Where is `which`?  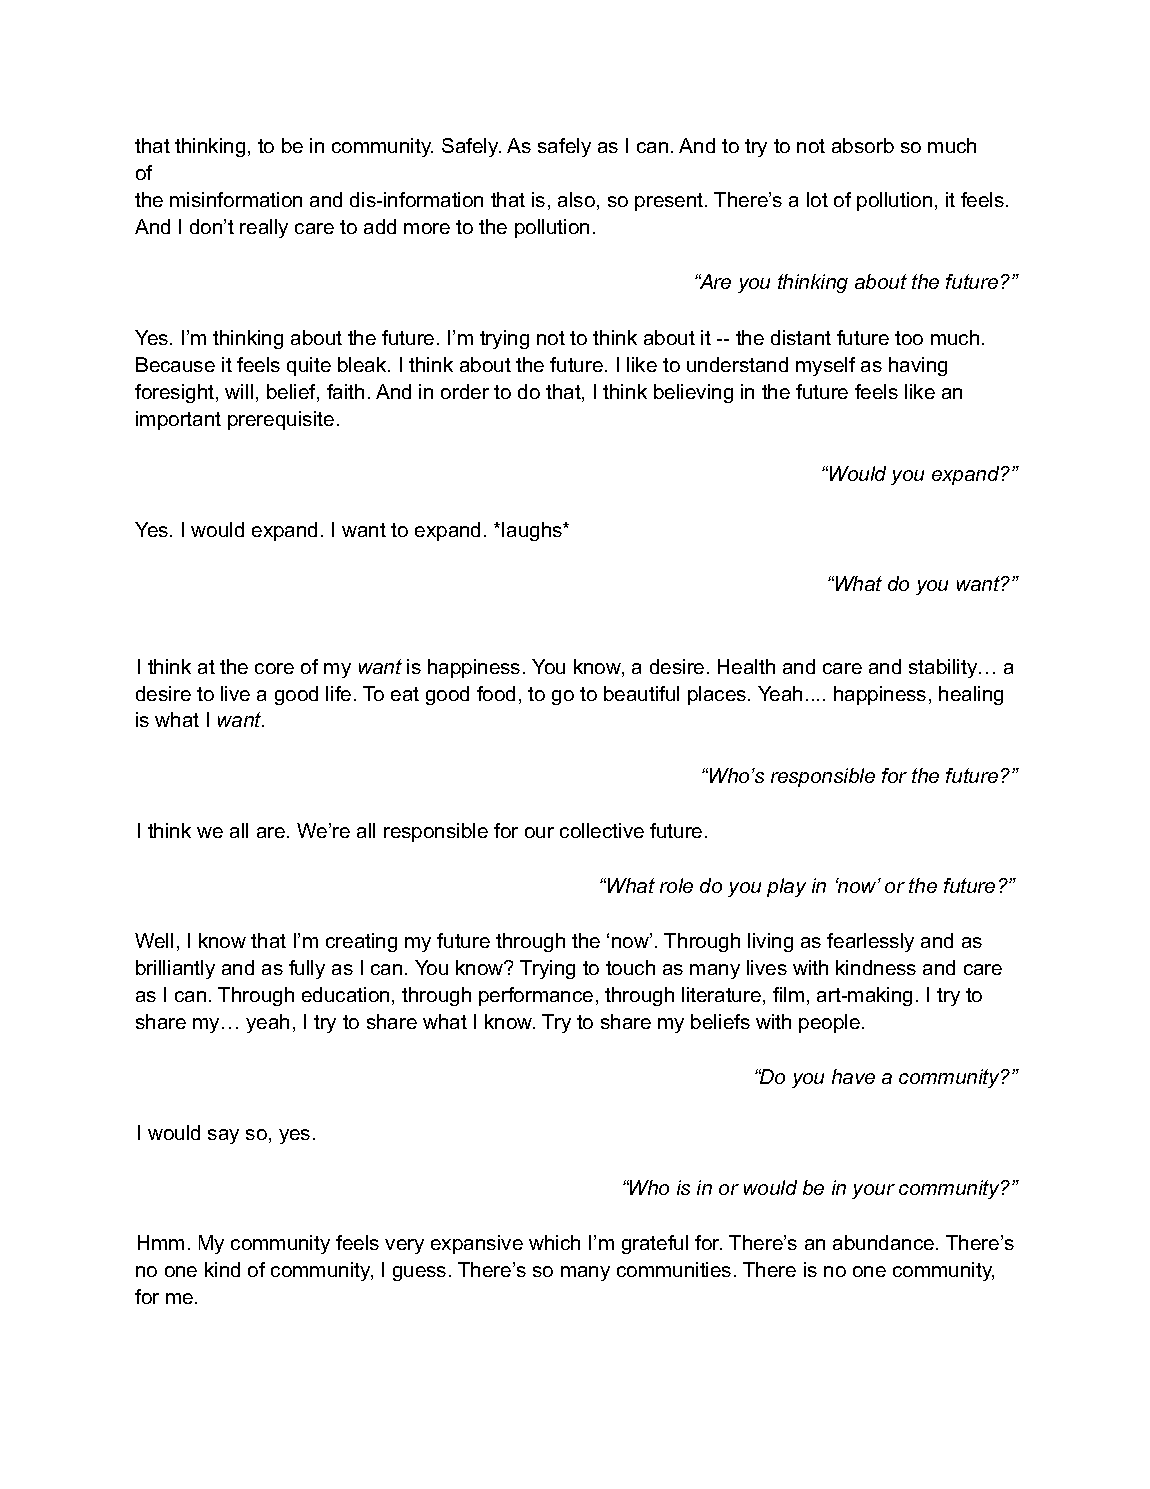 which is located at coordinates (554, 1242).
